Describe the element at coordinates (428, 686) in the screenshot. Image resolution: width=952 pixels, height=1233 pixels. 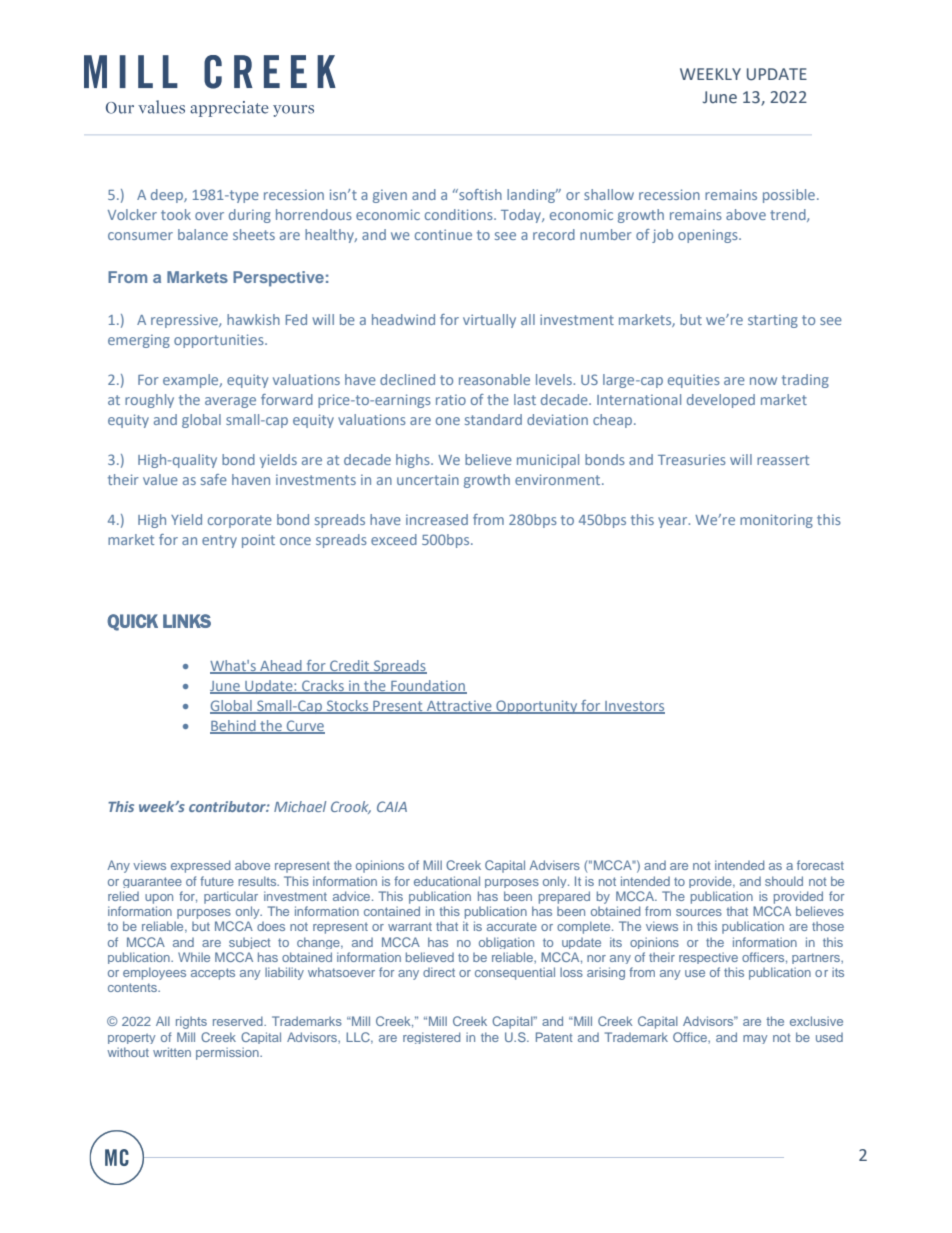
I see `Foundation` at that location.
